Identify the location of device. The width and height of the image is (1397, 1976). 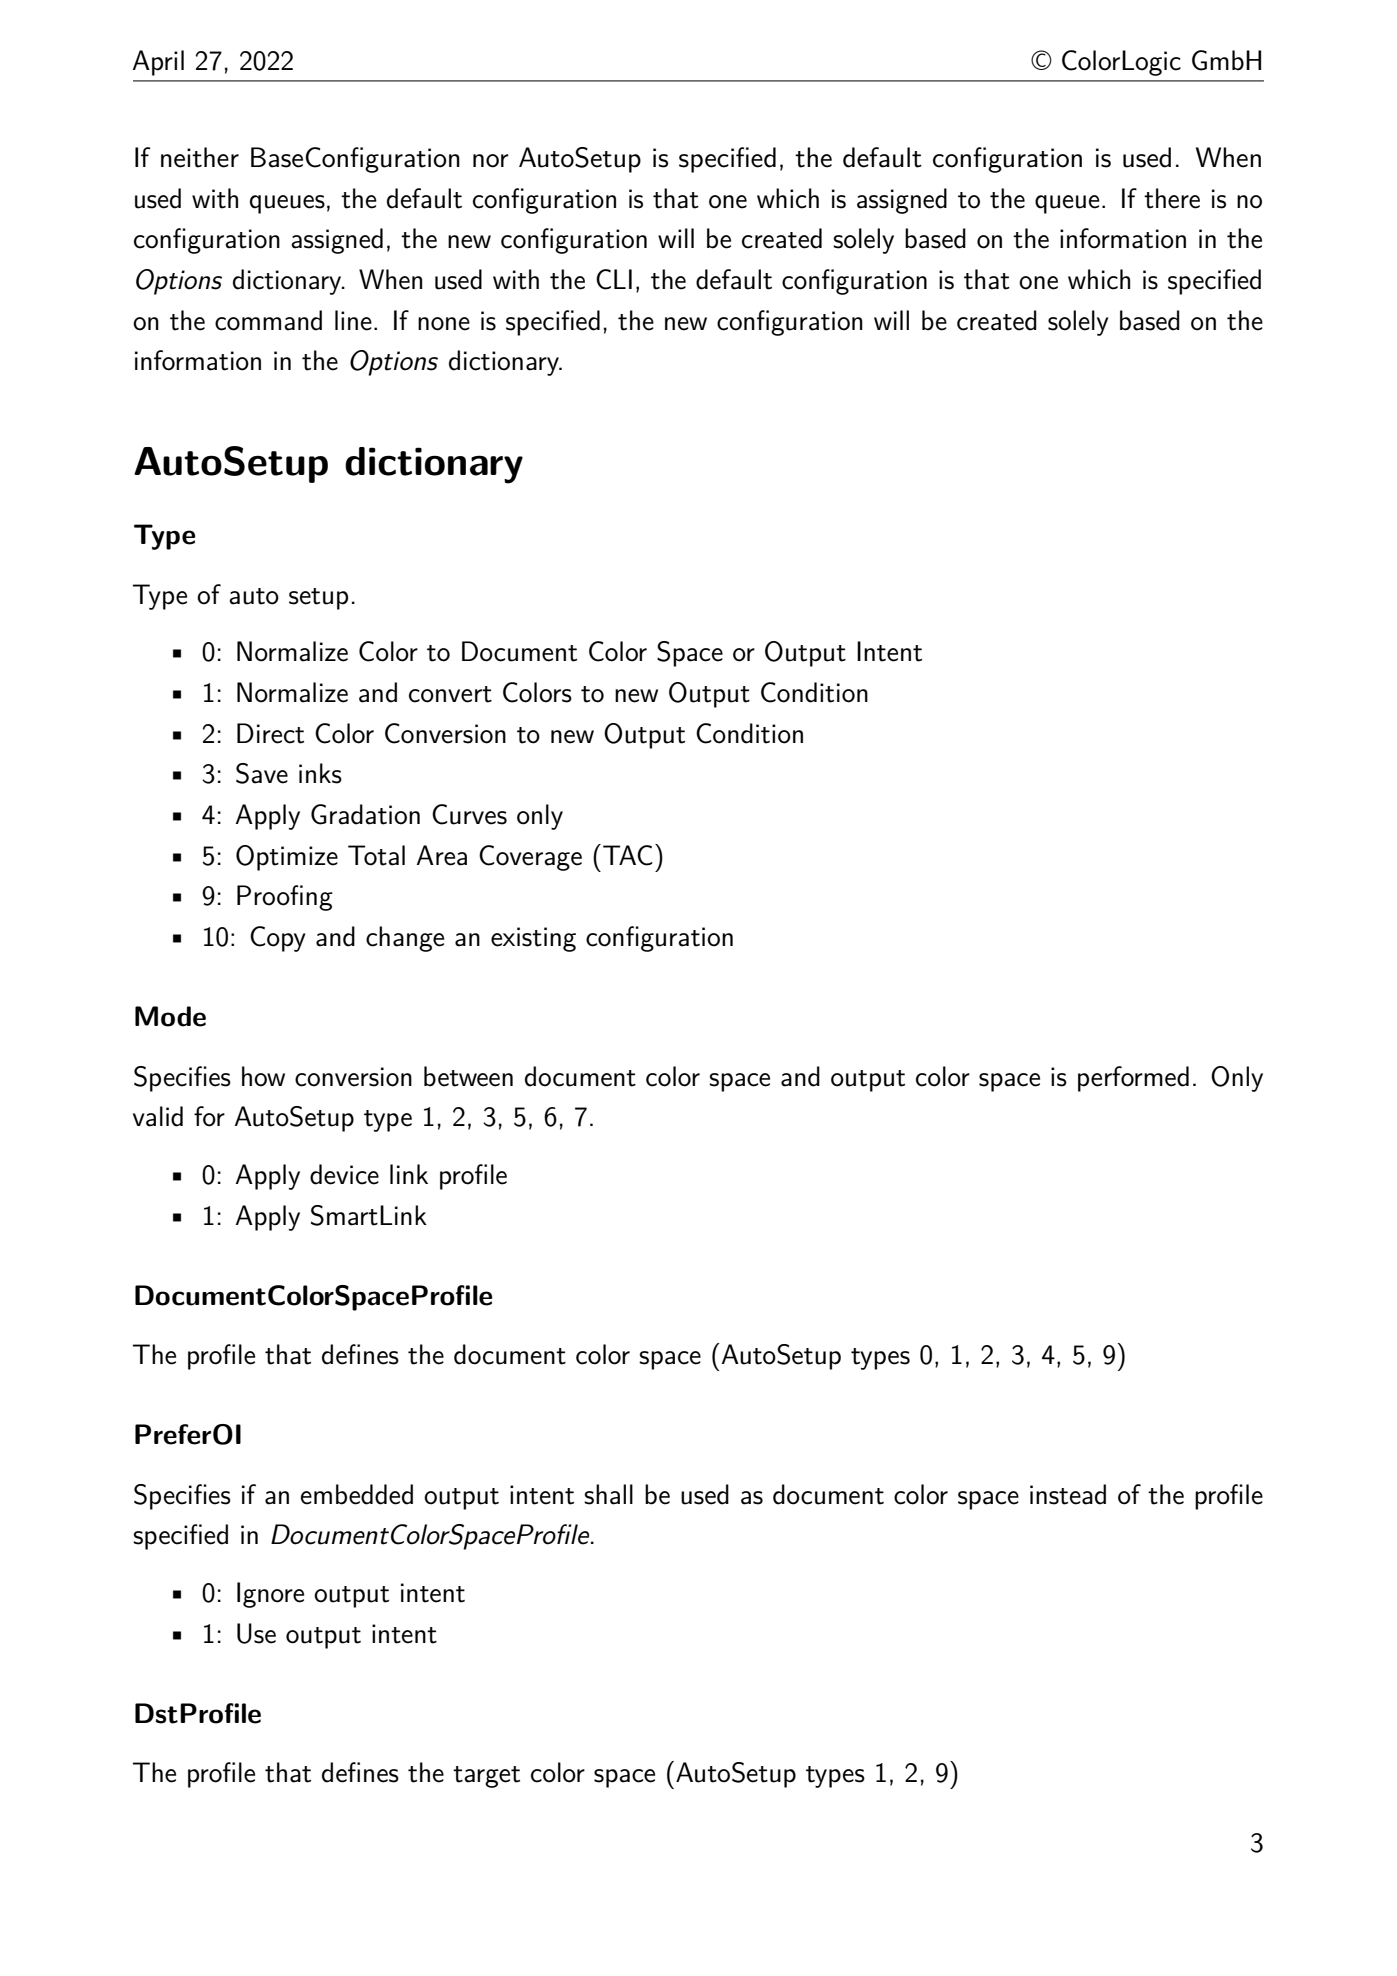
(344, 1174).
